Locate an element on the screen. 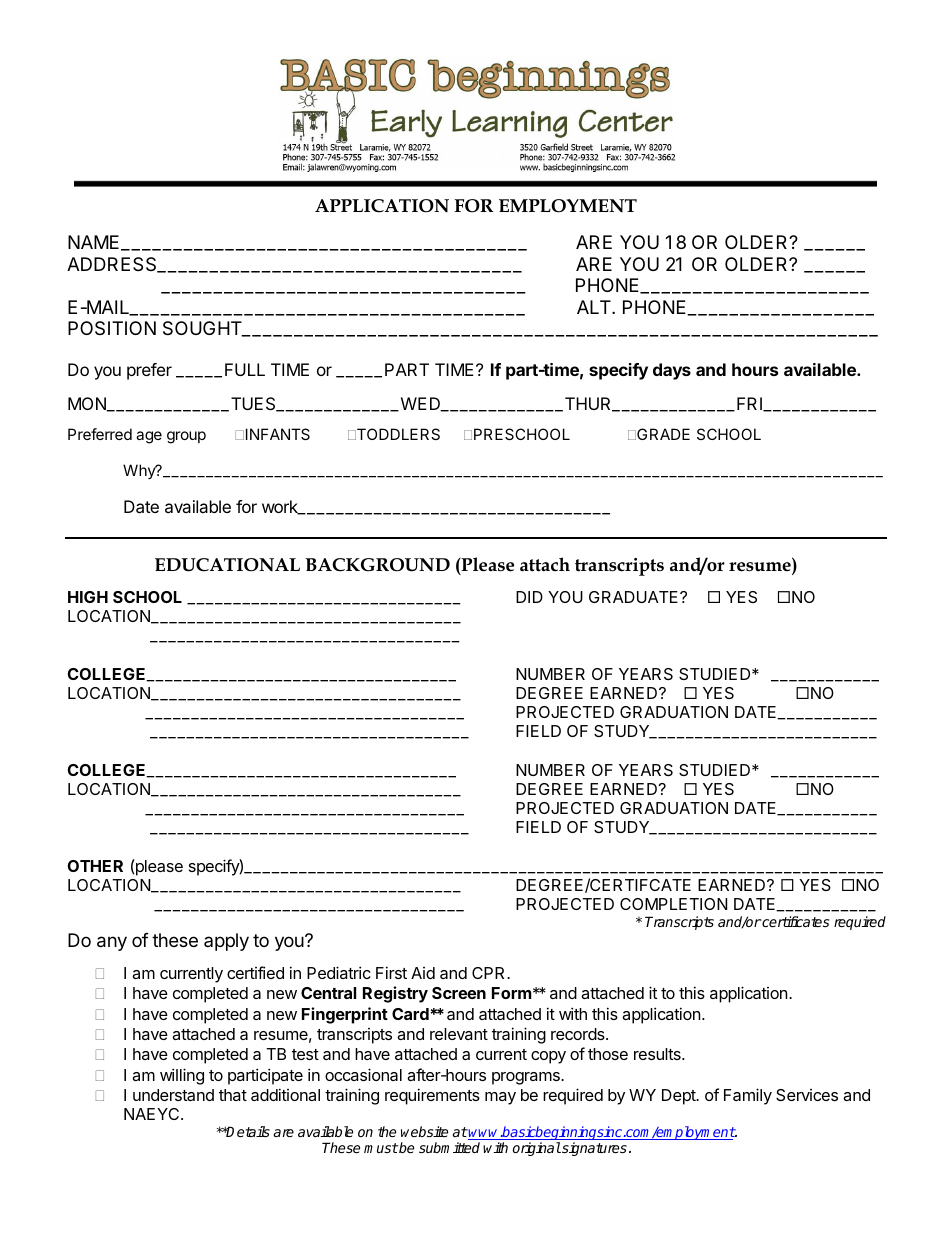 This screenshot has height=1233, width=952. certificates is located at coordinates (795, 921).
